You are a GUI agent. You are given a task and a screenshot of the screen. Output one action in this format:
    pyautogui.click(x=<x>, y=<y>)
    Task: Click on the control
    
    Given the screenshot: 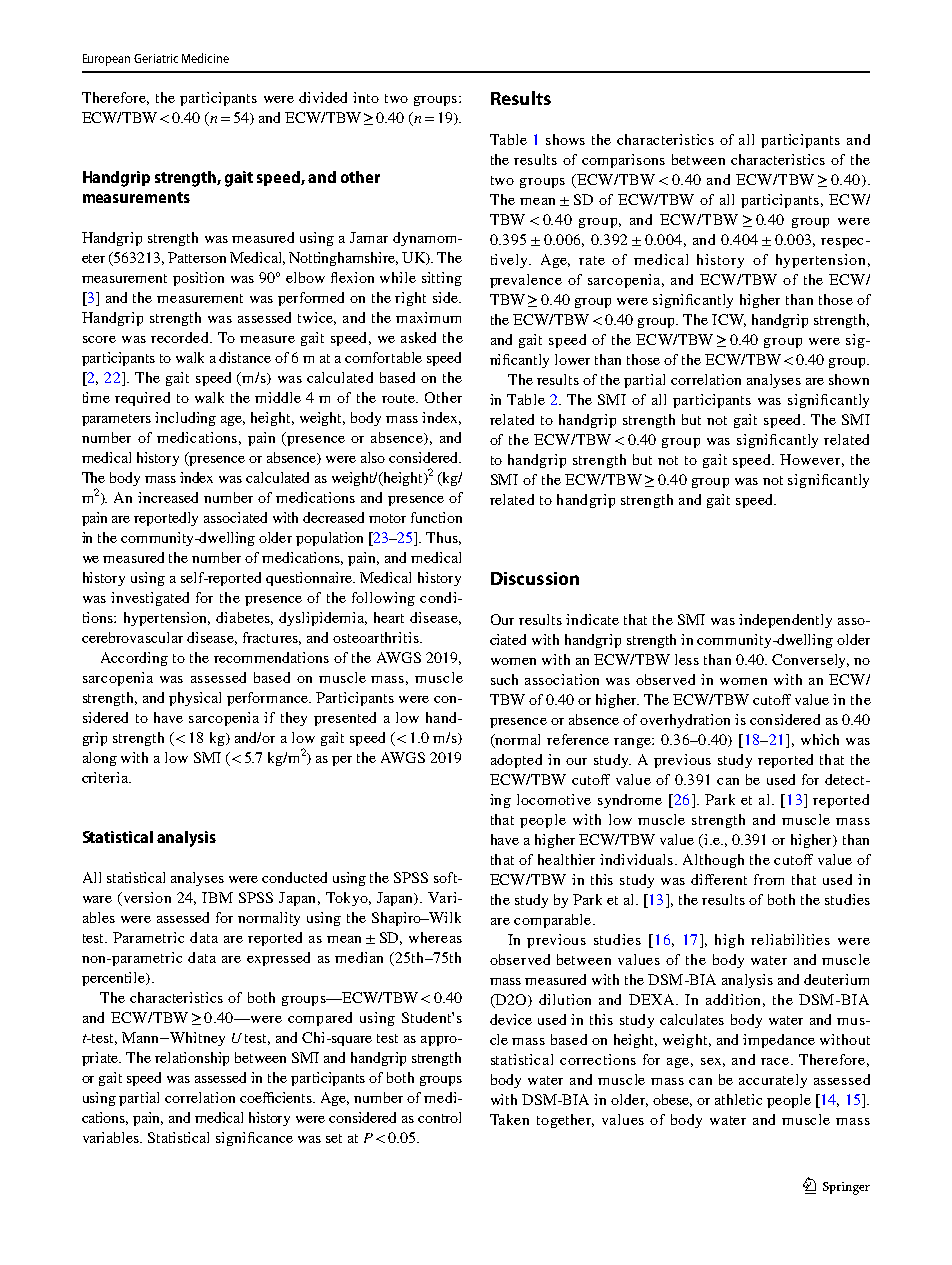 What is the action you would take?
    pyautogui.click(x=439, y=1117)
